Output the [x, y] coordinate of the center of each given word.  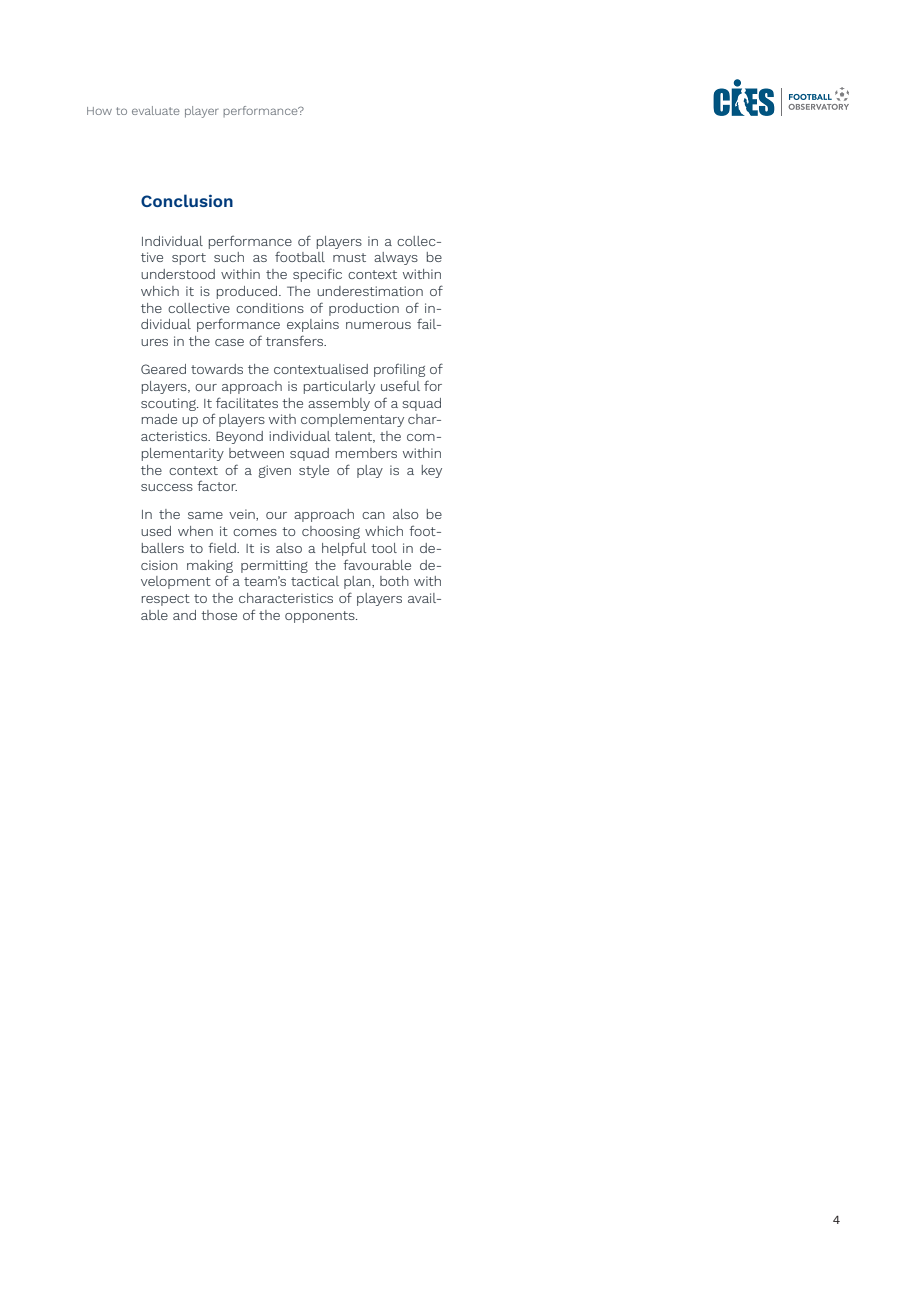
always [396, 258]
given [275, 471]
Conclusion [187, 200]
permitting [274, 566]
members [366, 453]
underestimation [370, 291]
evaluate [156, 110]
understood [178, 274]
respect [166, 600]
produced [248, 292]
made [159, 419]
